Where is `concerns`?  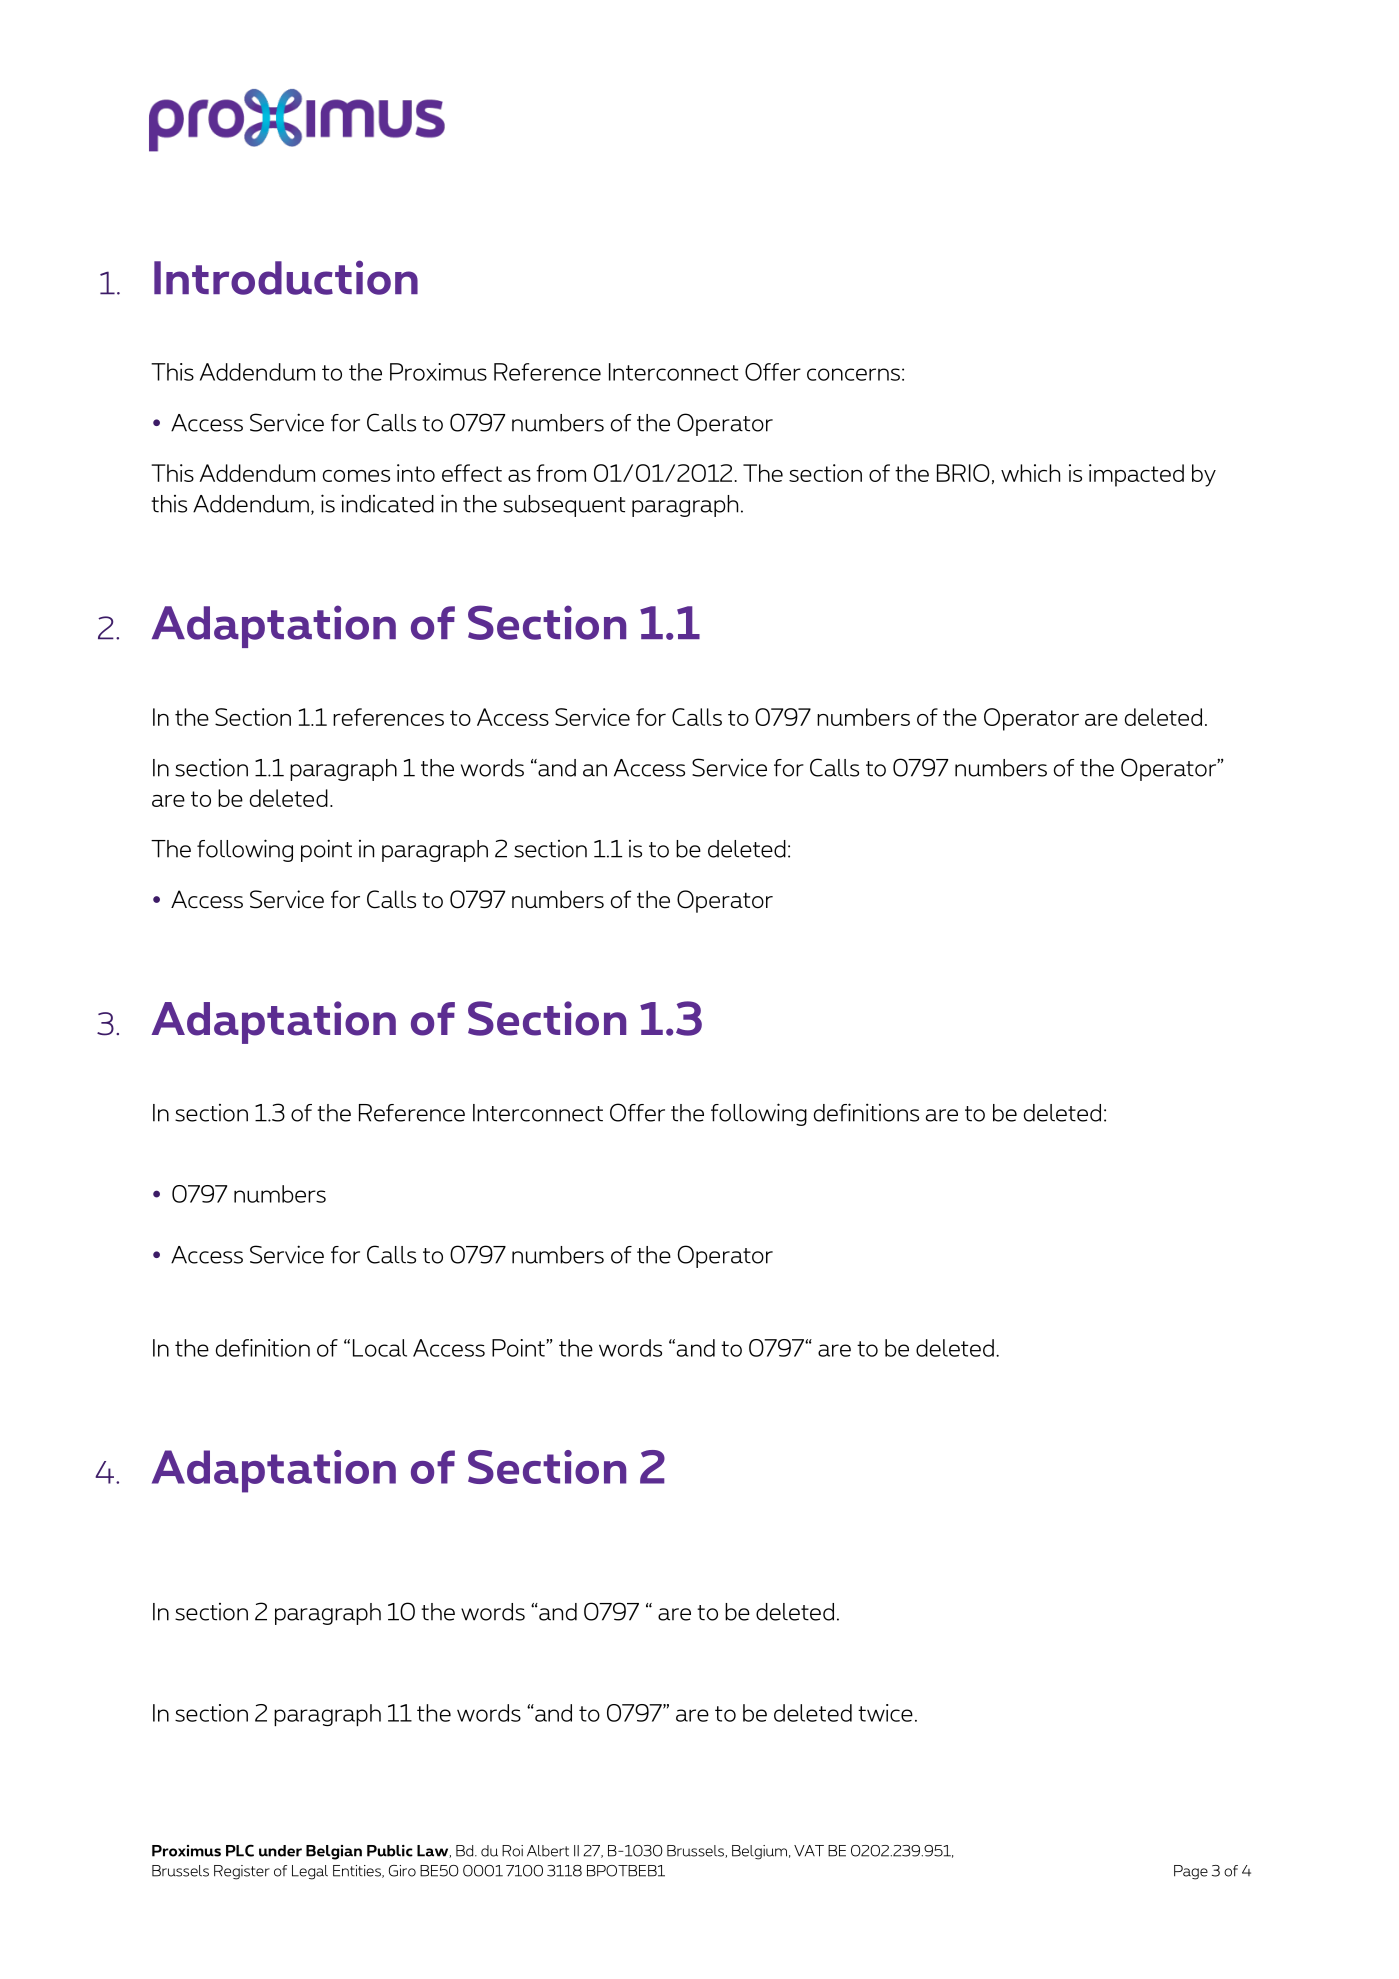
concerns is located at coordinates (853, 374).
